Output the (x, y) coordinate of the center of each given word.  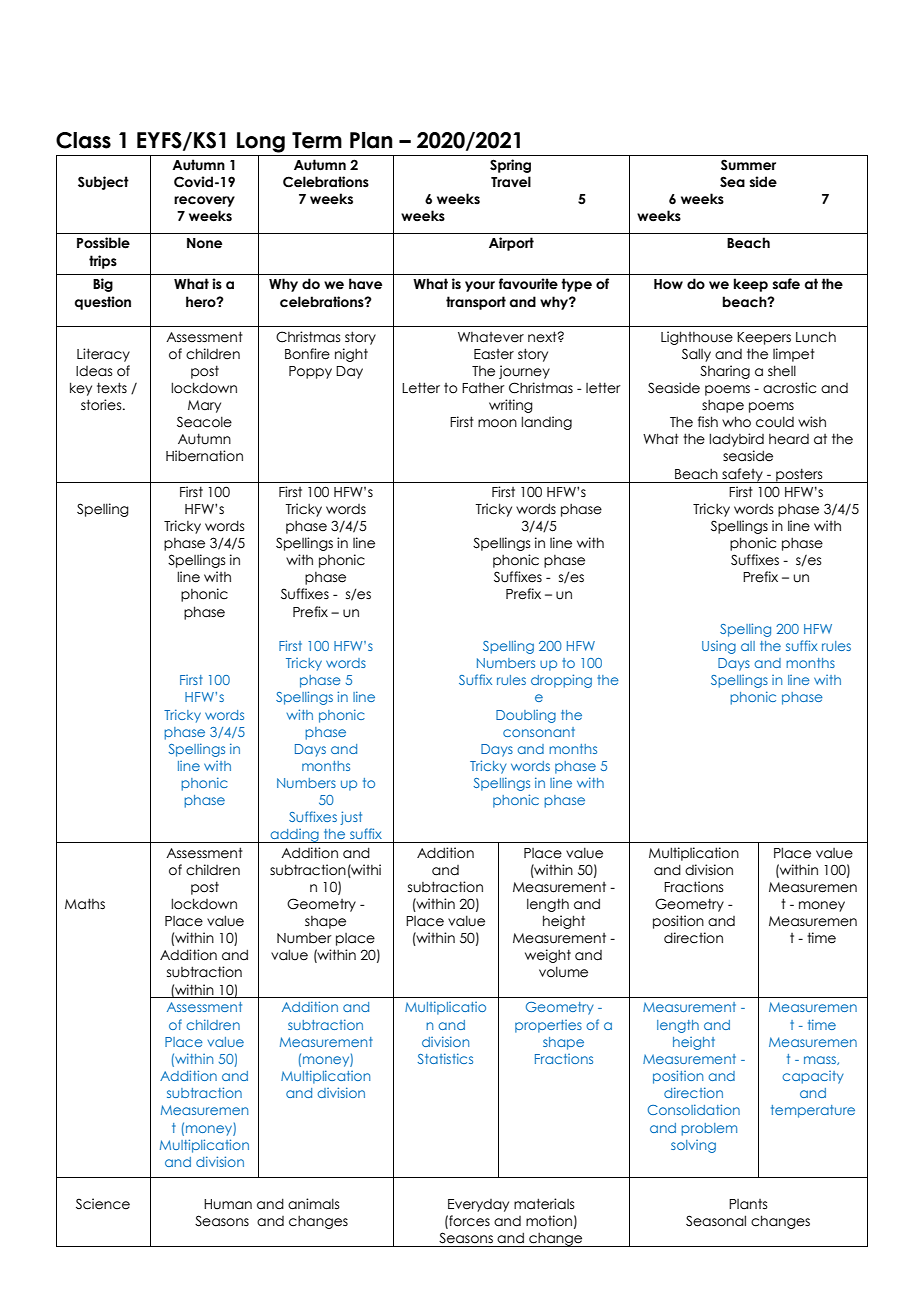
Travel (511, 182)
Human (228, 1204)
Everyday (478, 1205)
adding (295, 836)
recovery (204, 201)
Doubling (526, 716)
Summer (748, 165)
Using (719, 647)
